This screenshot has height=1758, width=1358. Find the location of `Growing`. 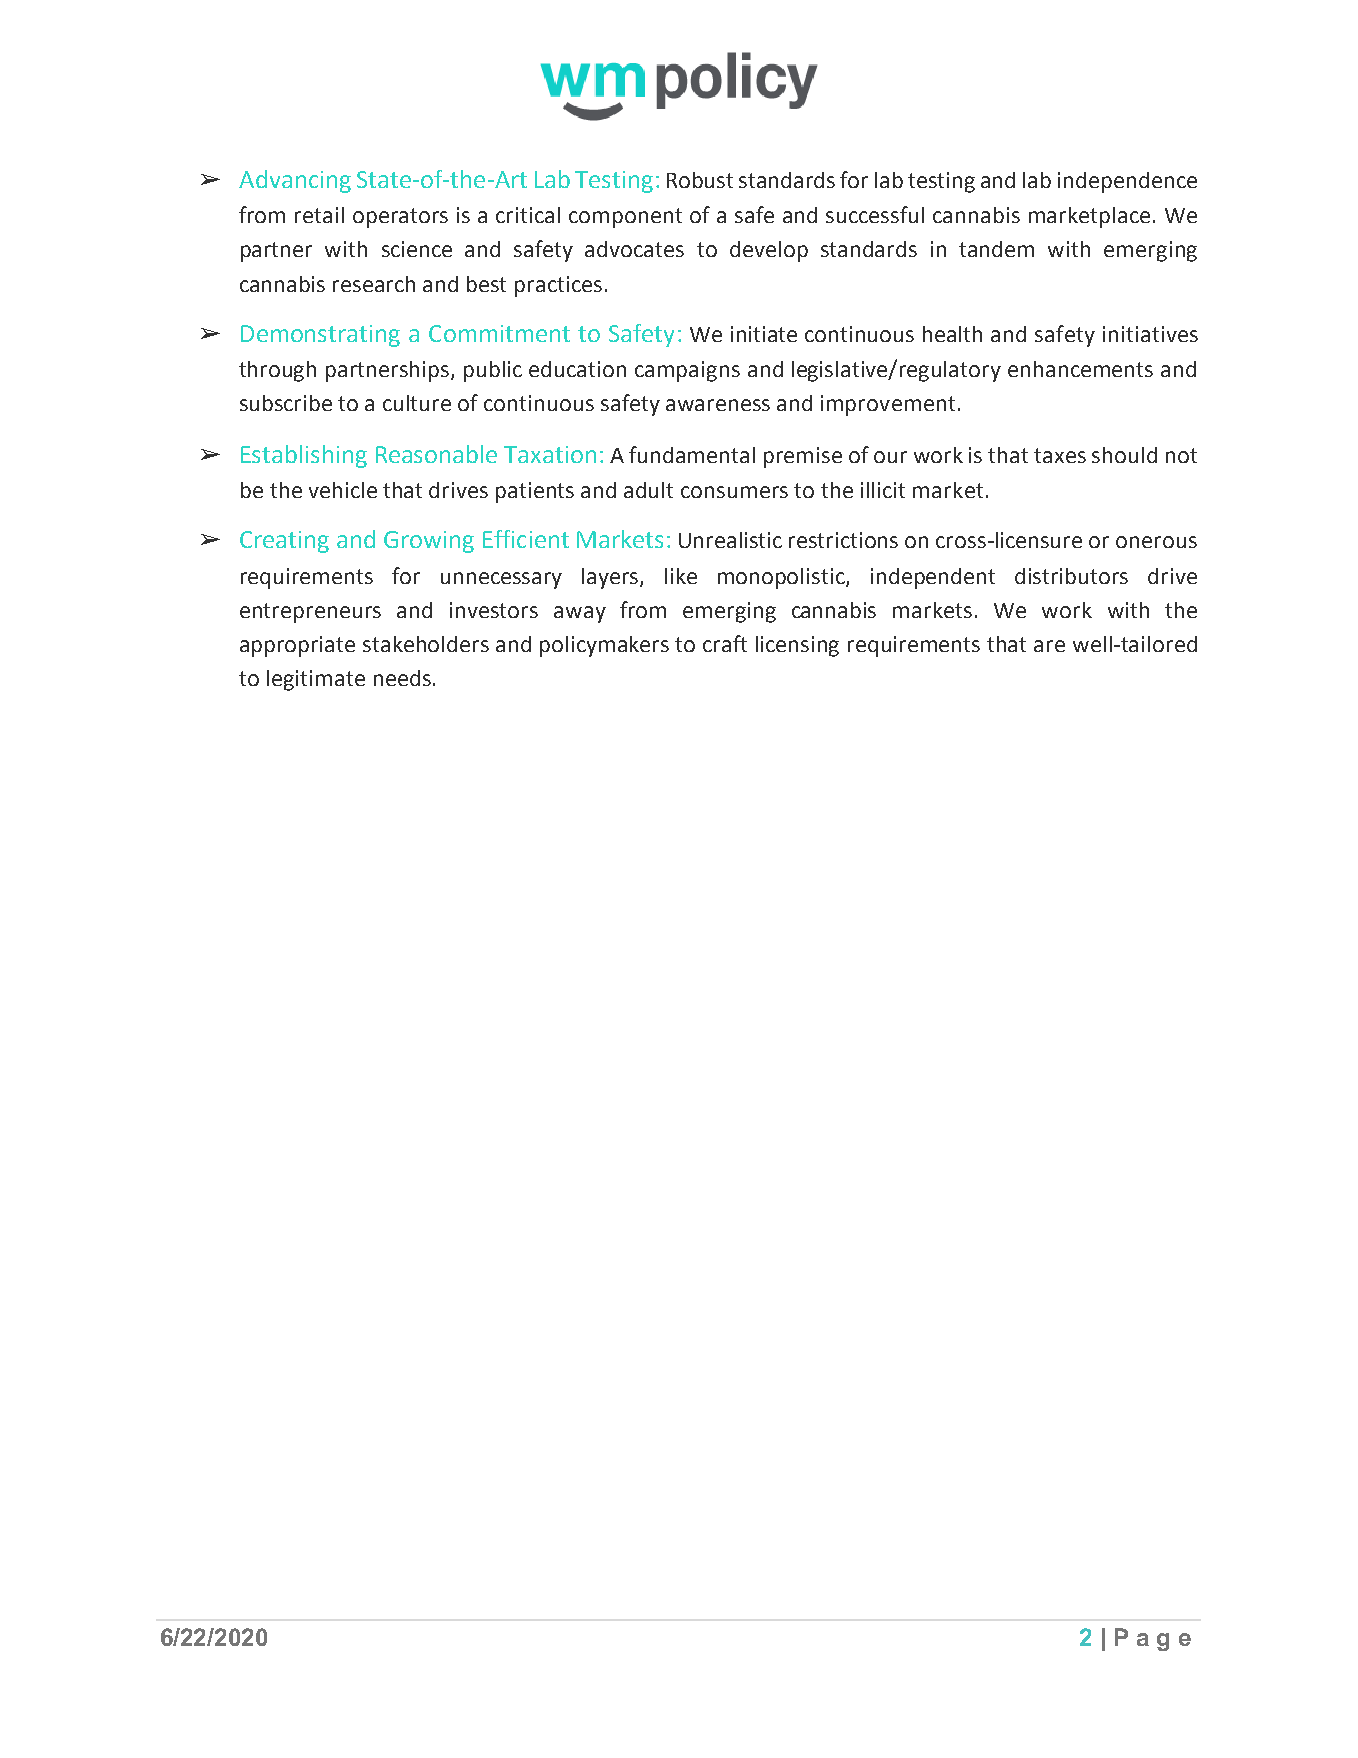

Growing is located at coordinates (429, 542).
